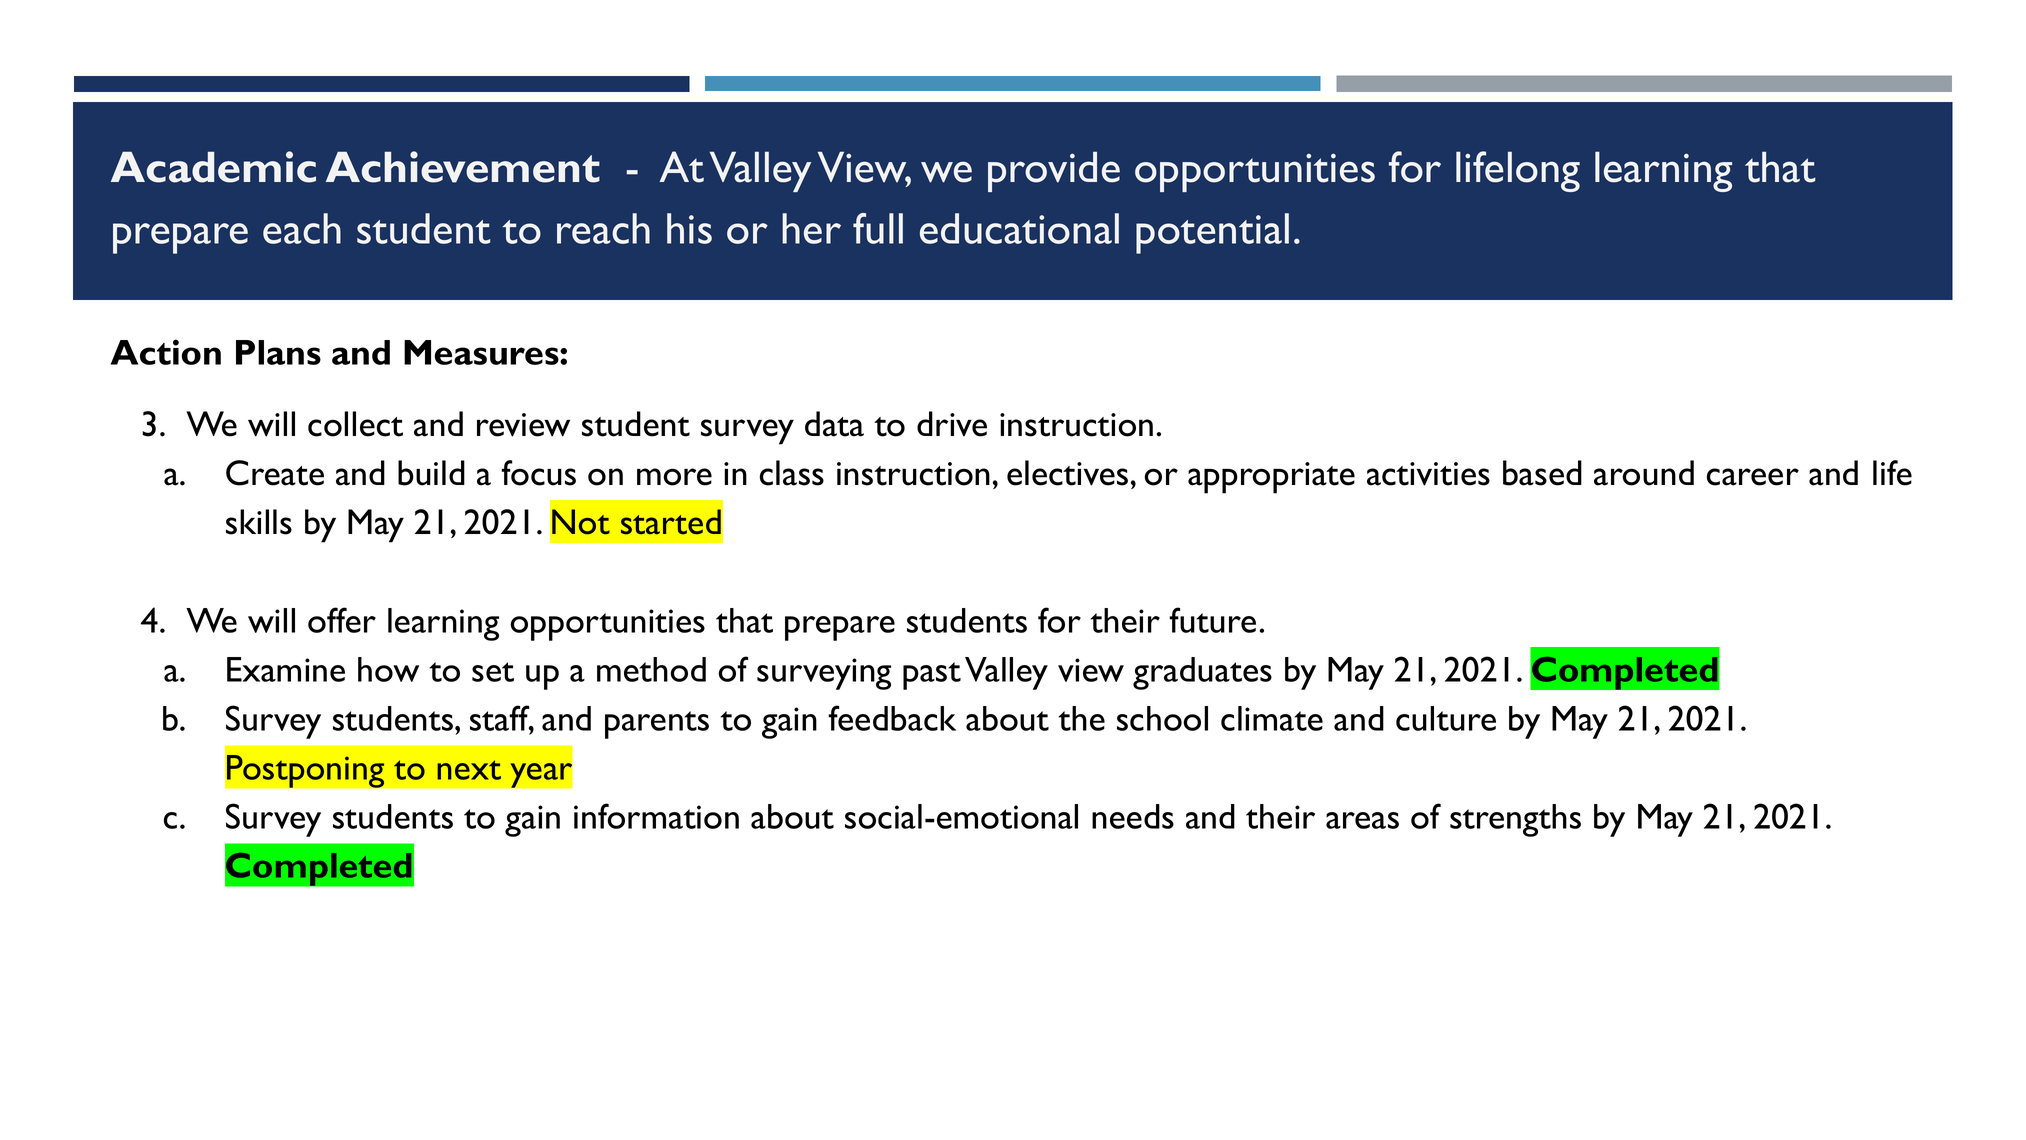 Image resolution: width=2026 pixels, height=1140 pixels. I want to click on drive, so click(952, 424).
